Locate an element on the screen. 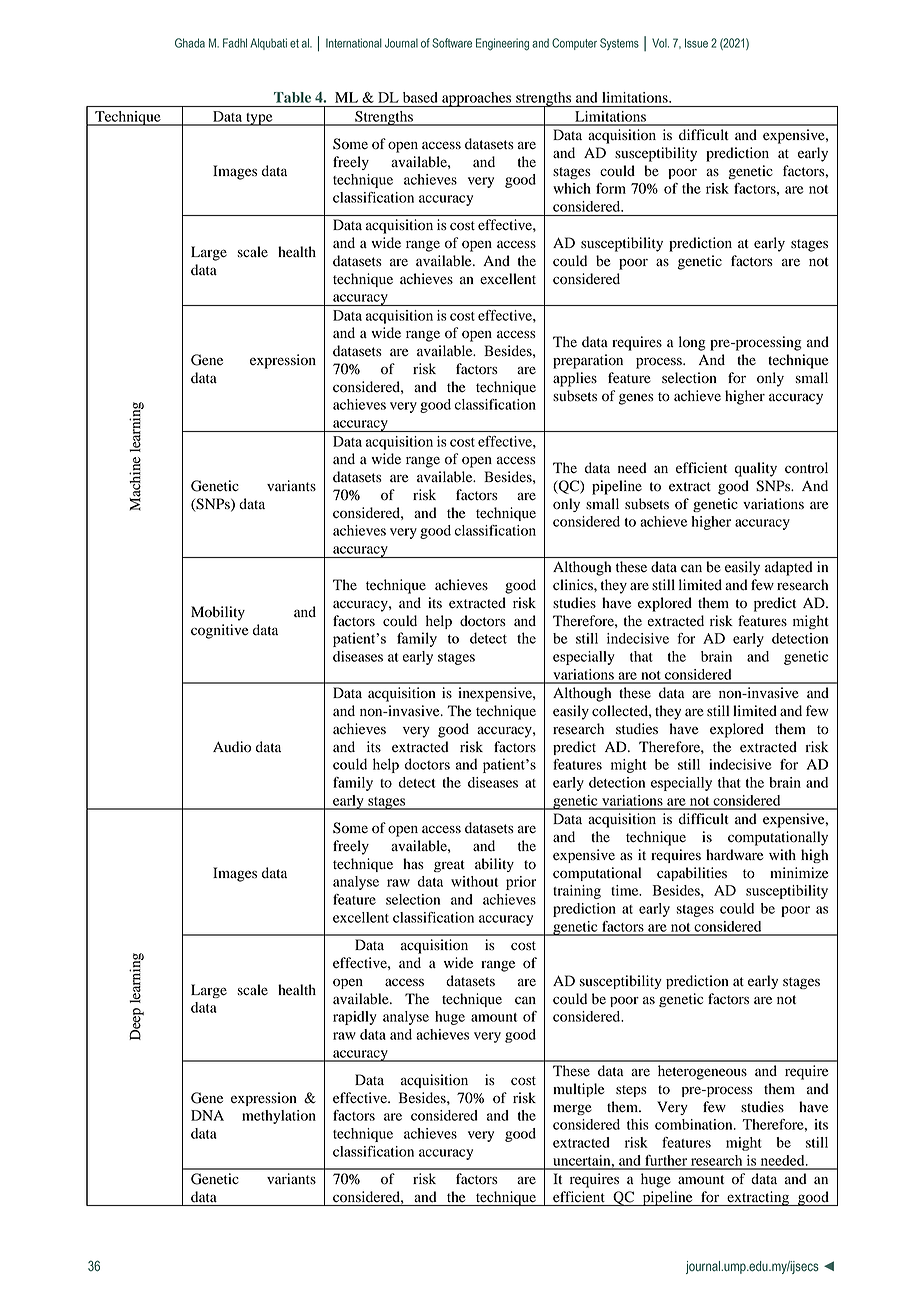 The width and height of the screenshot is (924, 1309). merge is located at coordinates (572, 1109).
